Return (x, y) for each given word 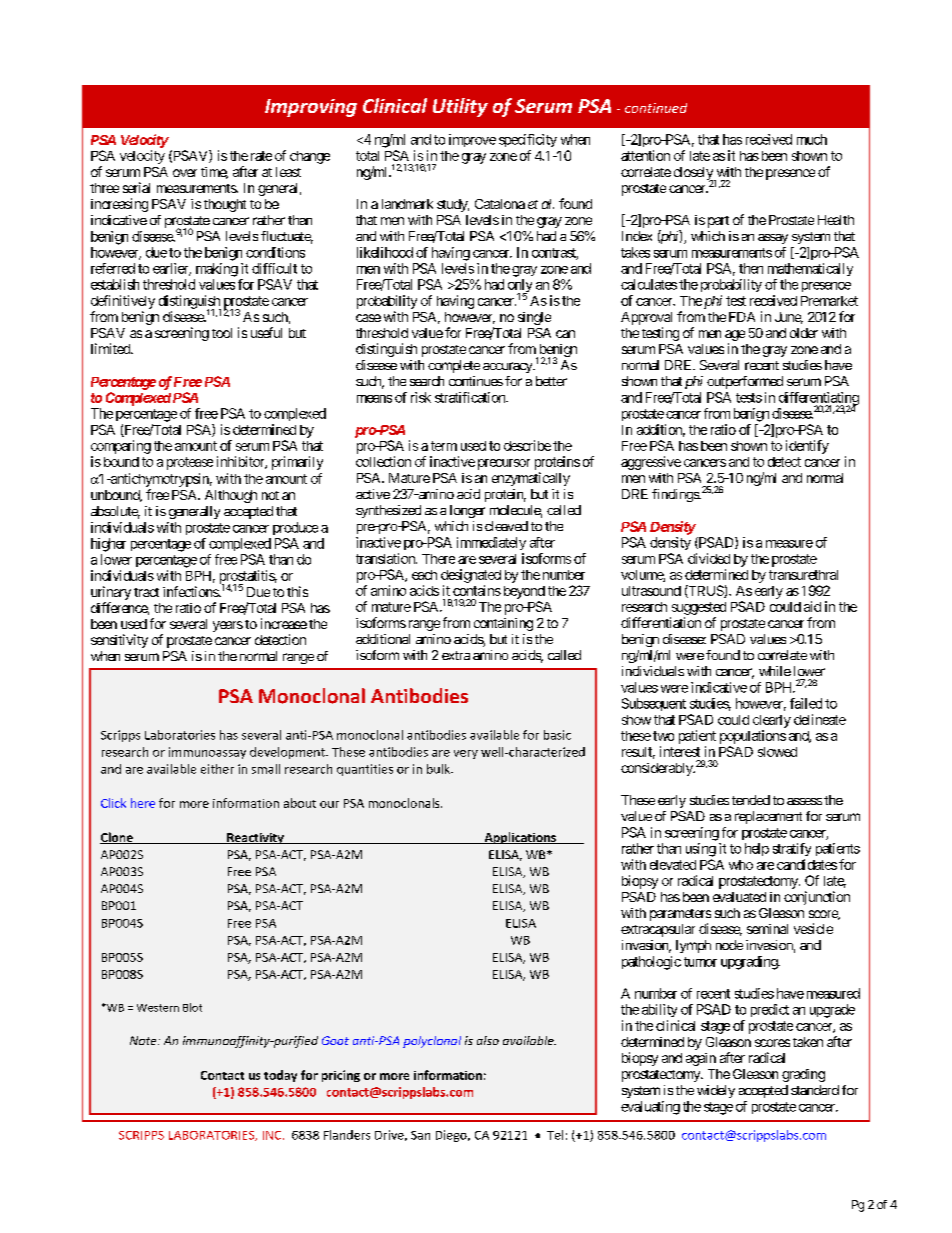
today (280, 1076)
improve (472, 140)
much (812, 139)
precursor (504, 464)
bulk (439, 769)
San (420, 1135)
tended (751, 800)
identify (807, 447)
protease (190, 463)
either (217, 769)
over (185, 173)
